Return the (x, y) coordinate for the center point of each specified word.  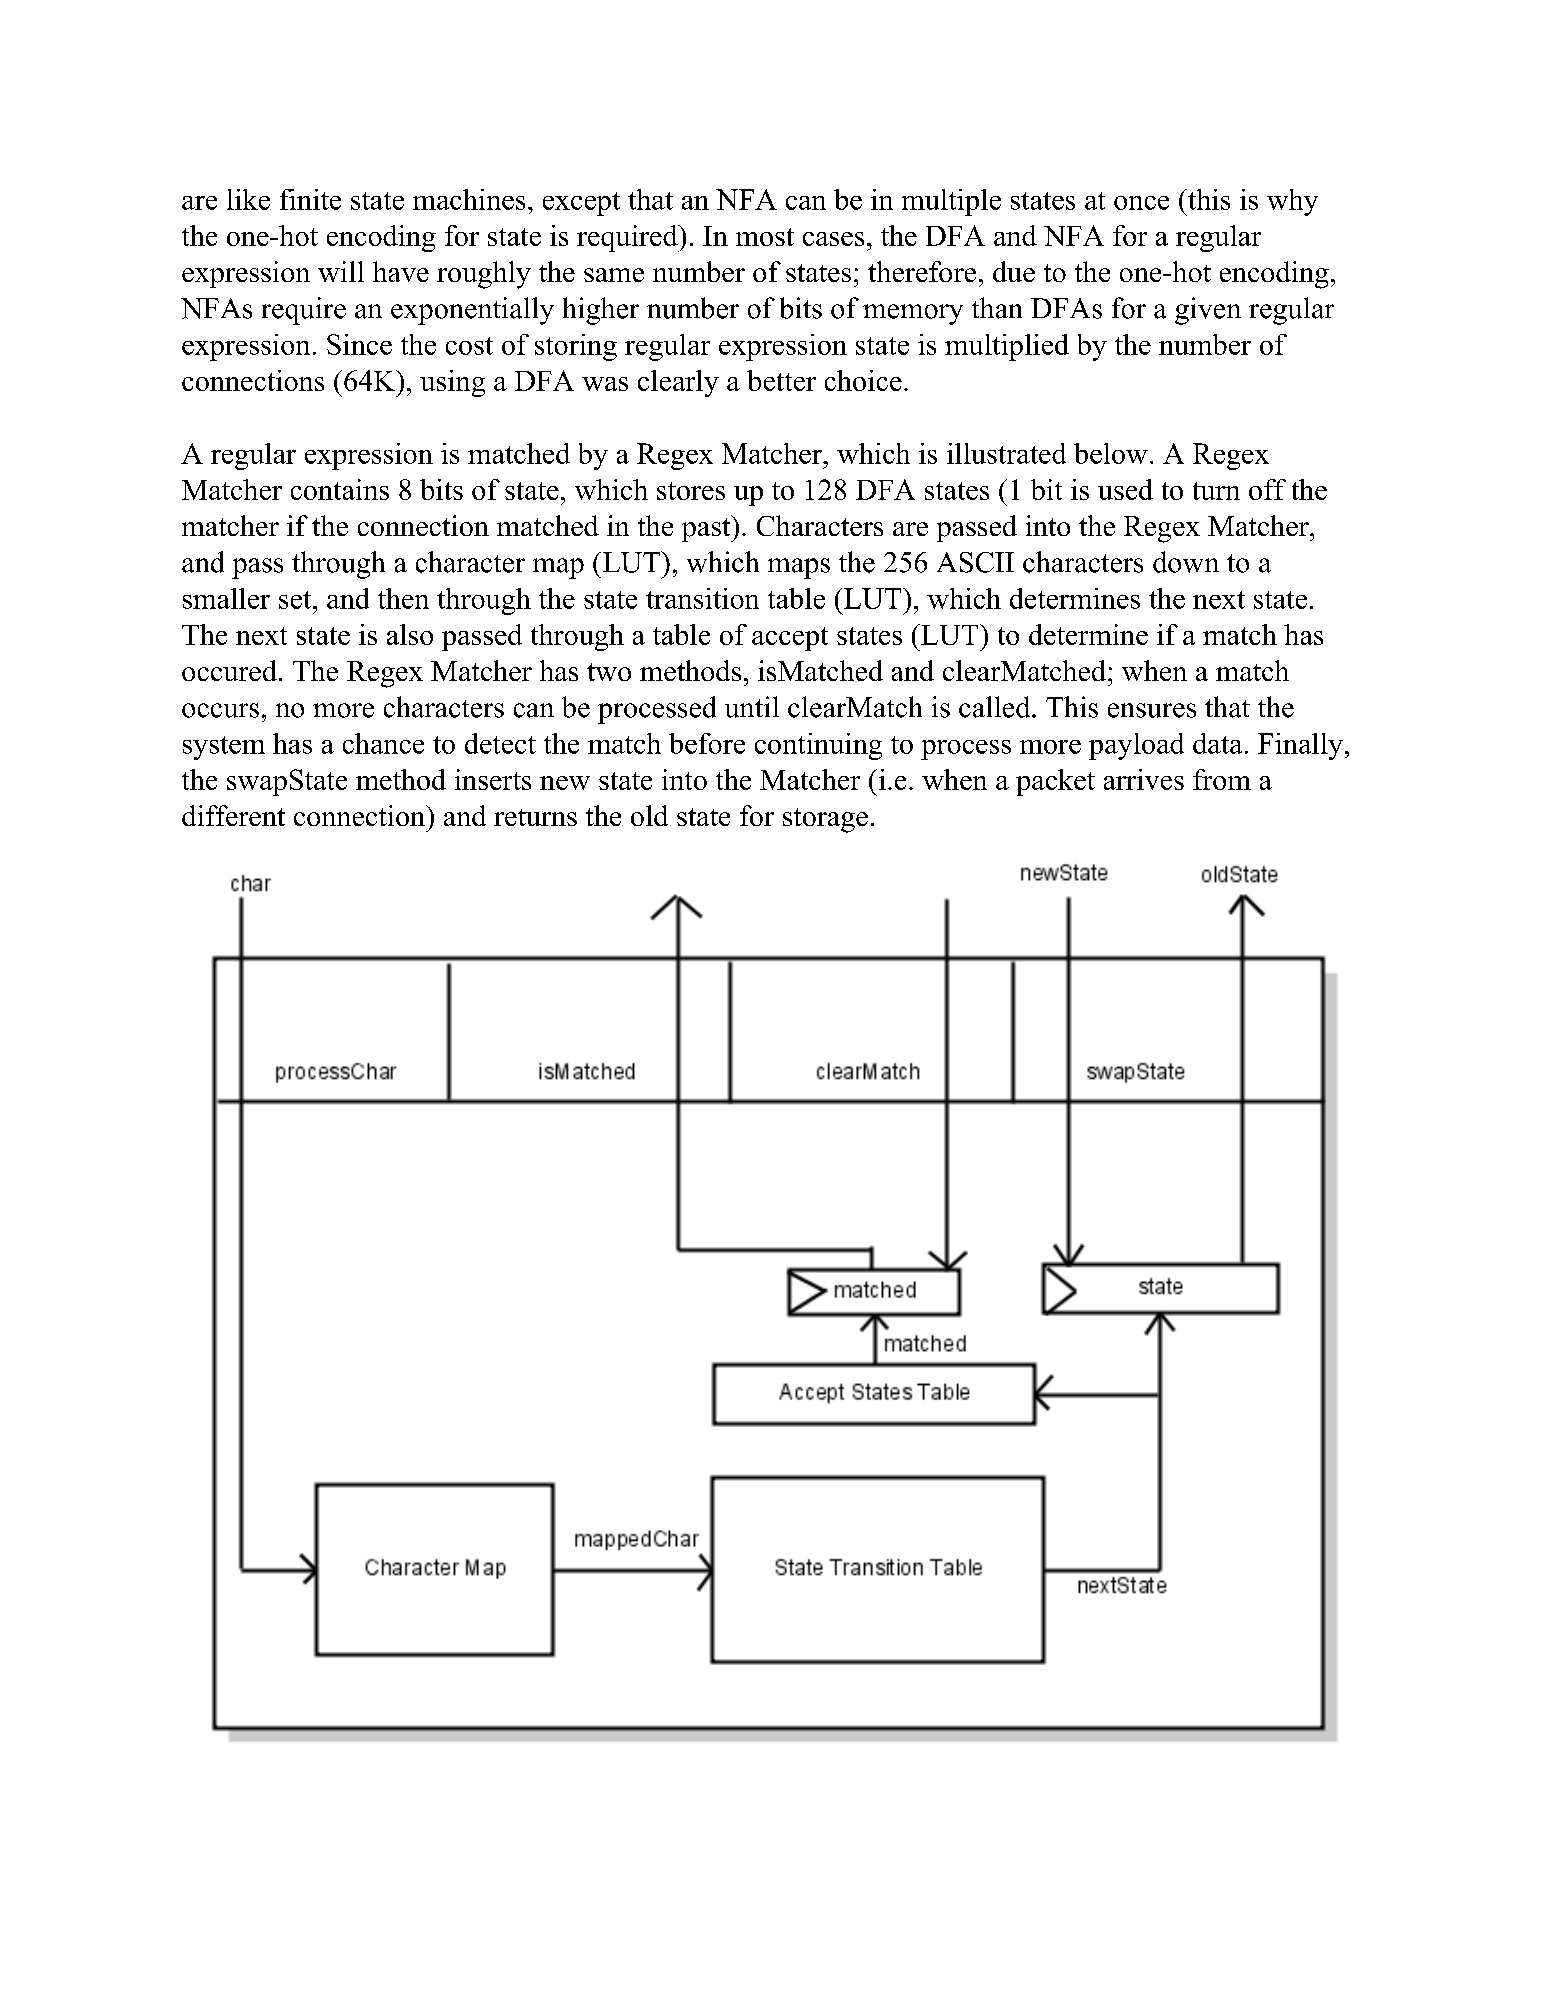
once (1141, 203)
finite (310, 199)
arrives (1144, 779)
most (765, 237)
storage (825, 820)
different (233, 815)
